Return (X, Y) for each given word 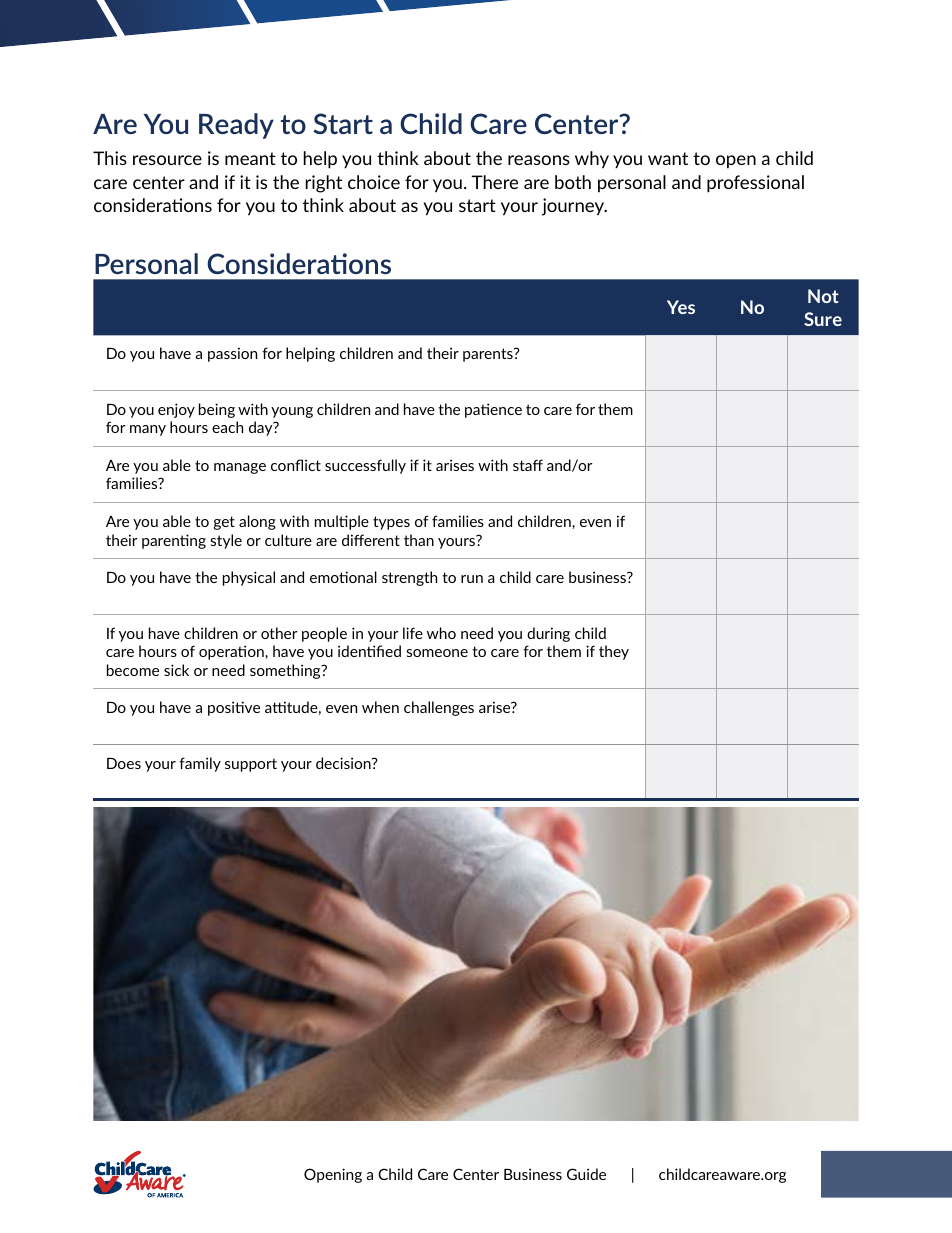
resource (167, 160)
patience (493, 410)
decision (344, 763)
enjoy (176, 410)
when (380, 707)
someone (437, 653)
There (494, 182)
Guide (586, 1174)
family (200, 764)
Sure (823, 319)
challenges (439, 708)
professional (755, 184)
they (614, 652)
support (251, 765)
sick (176, 670)
